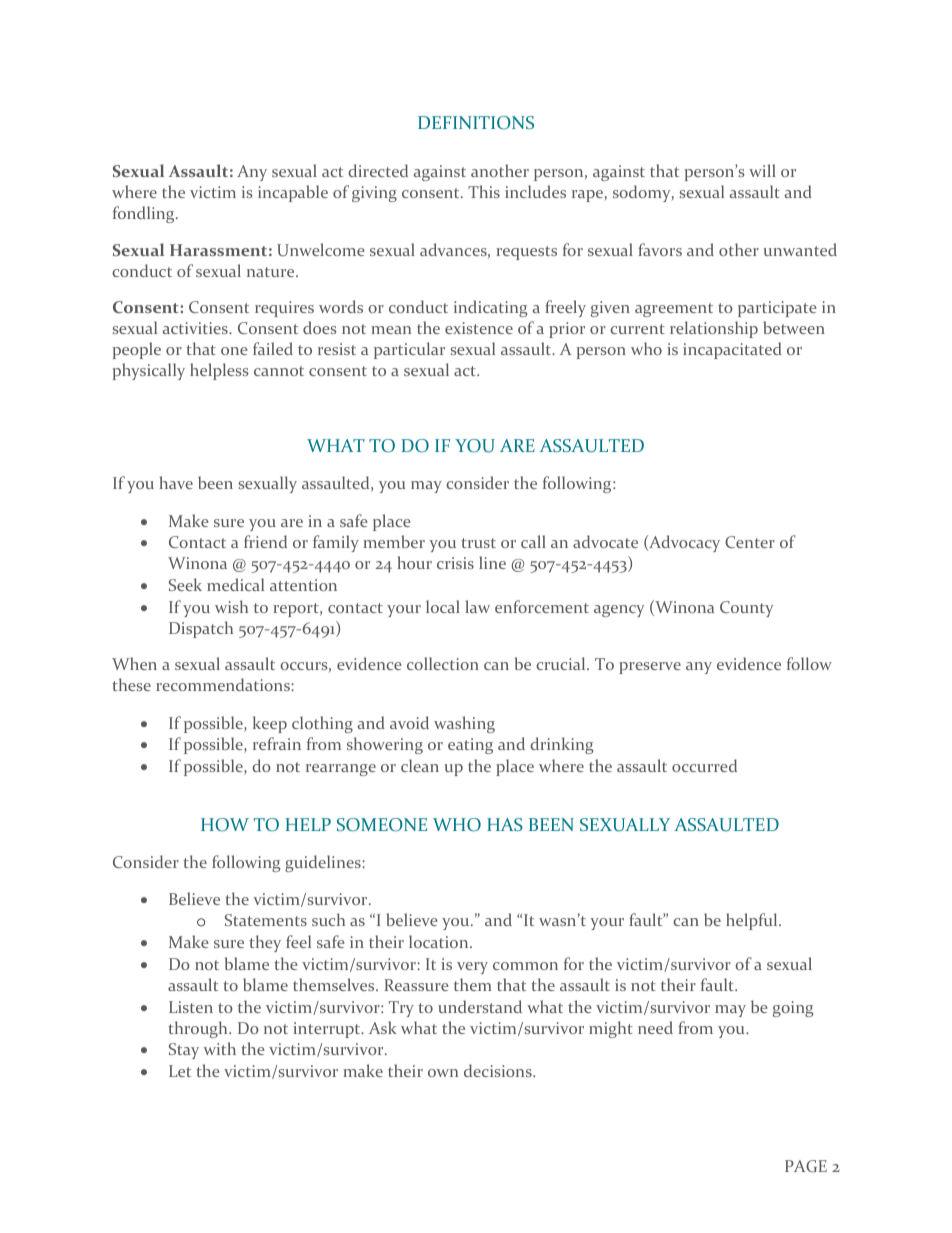  Describe the element at coordinates (279, 371) in the screenshot. I see `cannot` at that location.
